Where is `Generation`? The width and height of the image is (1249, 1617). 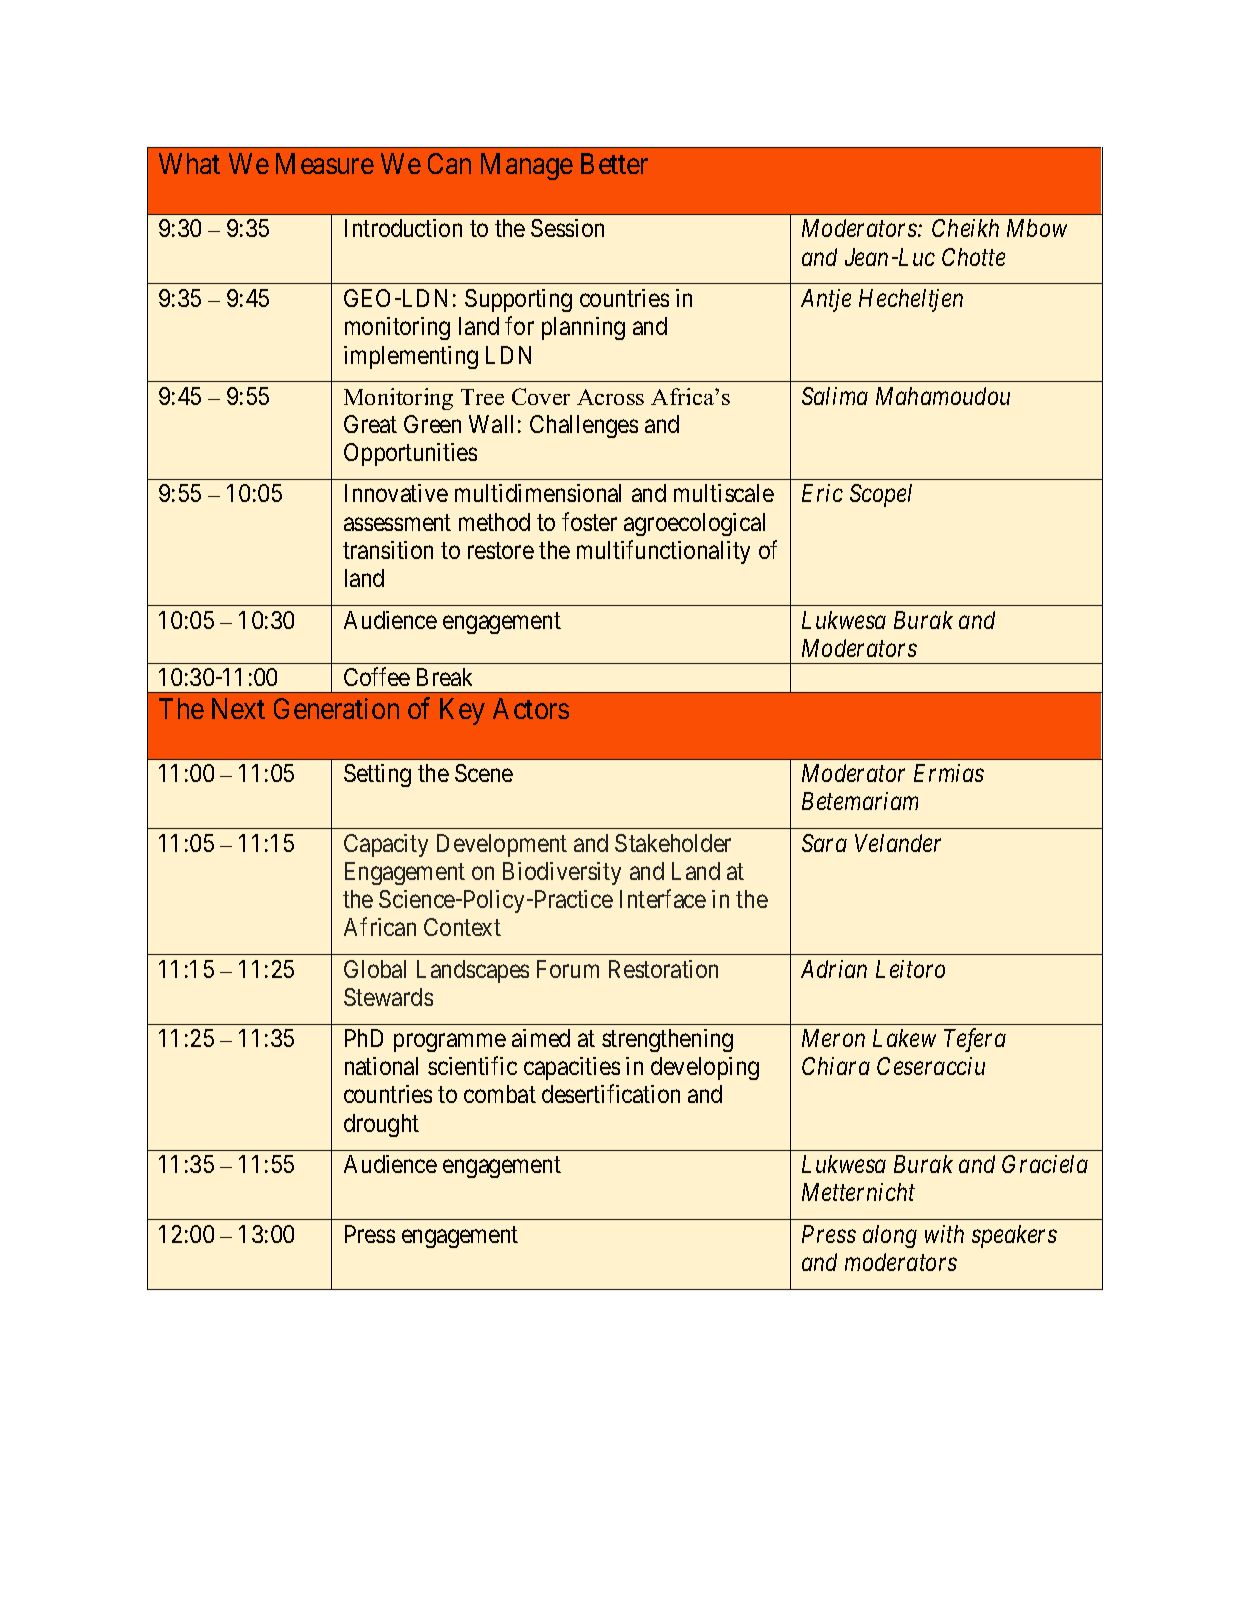
Generation is located at coordinates (336, 708).
